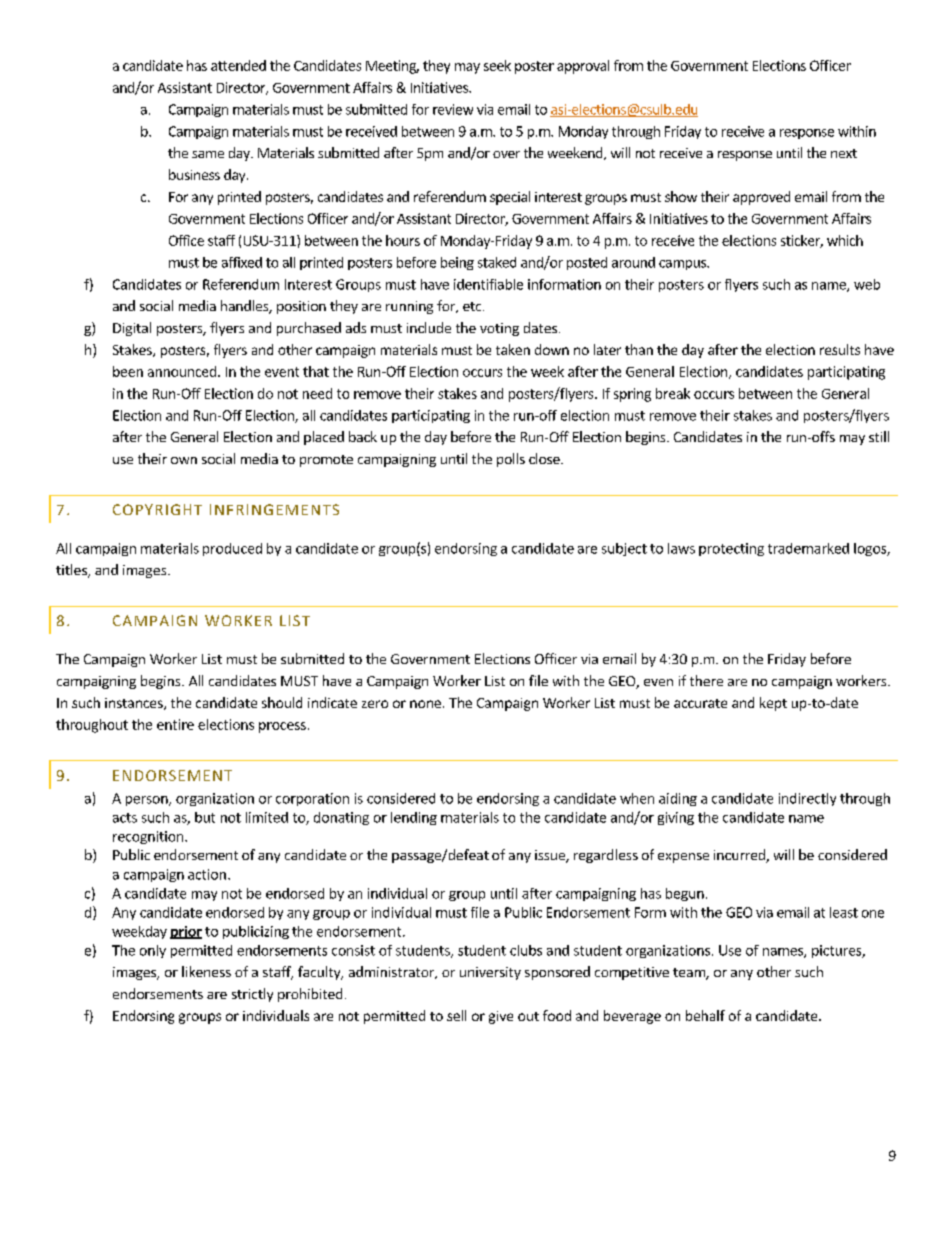 The height and width of the document is (1233, 952). What do you see at coordinates (206, 971) in the document?
I see `likeness` at bounding box center [206, 971].
